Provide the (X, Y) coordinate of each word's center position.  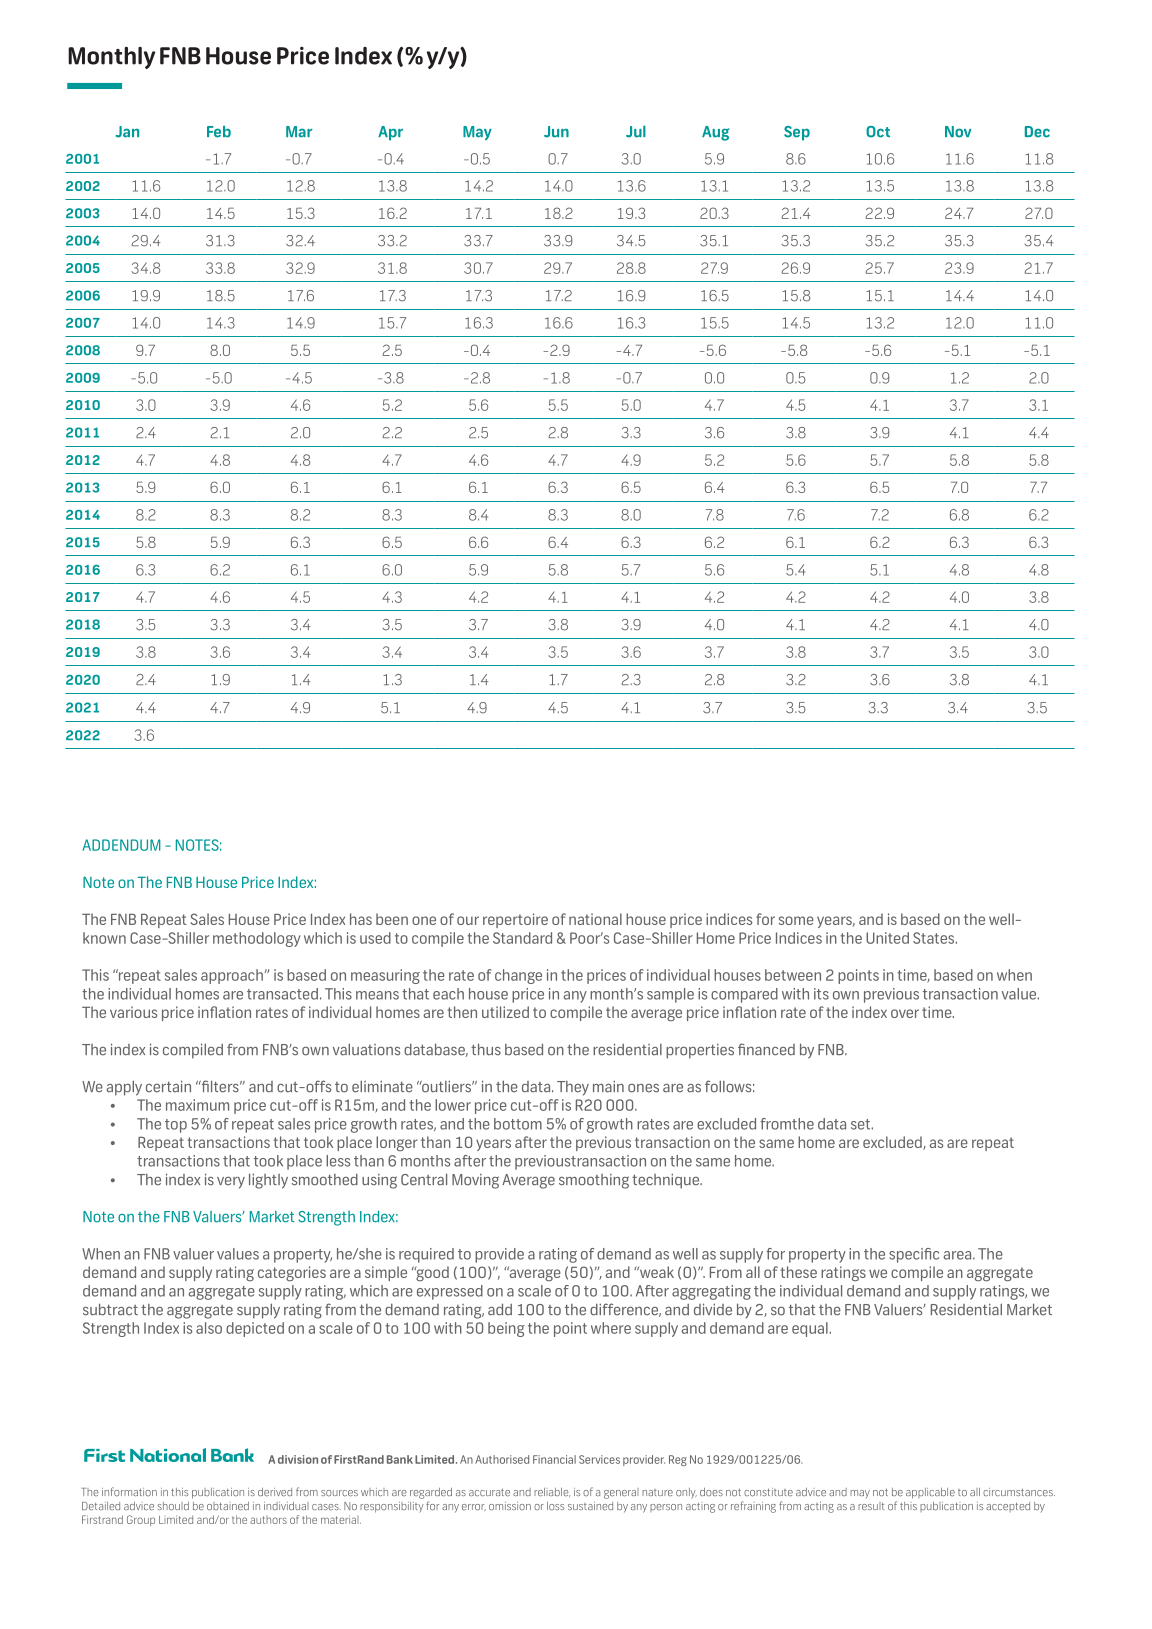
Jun (556, 132)
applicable (930, 1493)
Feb (219, 132)
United (887, 938)
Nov (958, 132)
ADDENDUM (121, 845)
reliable (552, 1492)
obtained (228, 1506)
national (595, 919)
